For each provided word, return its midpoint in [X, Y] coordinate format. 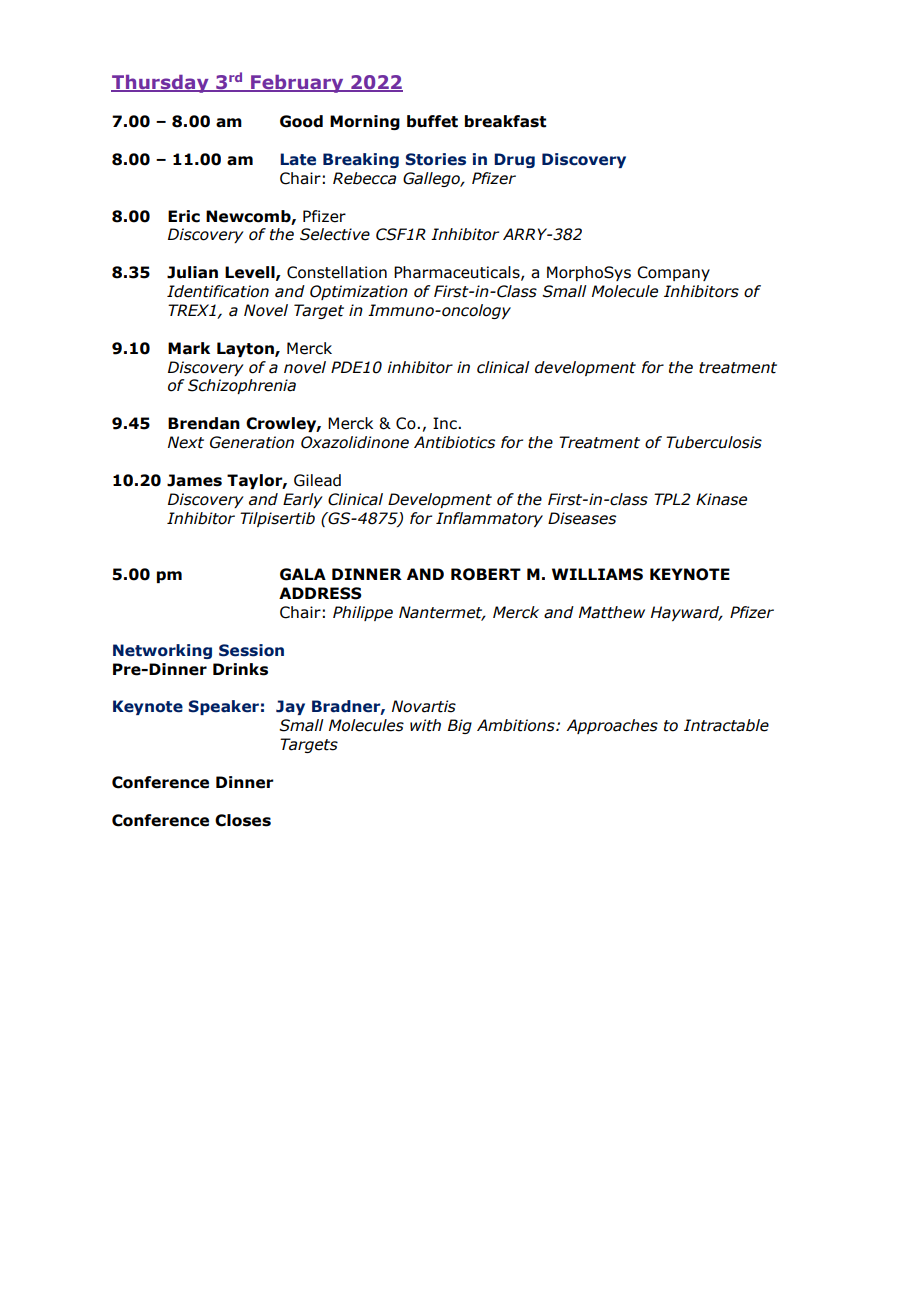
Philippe [363, 613]
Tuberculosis [714, 442]
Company [673, 273]
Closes [243, 820]
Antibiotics [454, 442]
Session [251, 650]
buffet [432, 121]
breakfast [505, 121]
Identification [218, 291]
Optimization [359, 292]
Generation [252, 442]
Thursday [161, 84]
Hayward [686, 613]
